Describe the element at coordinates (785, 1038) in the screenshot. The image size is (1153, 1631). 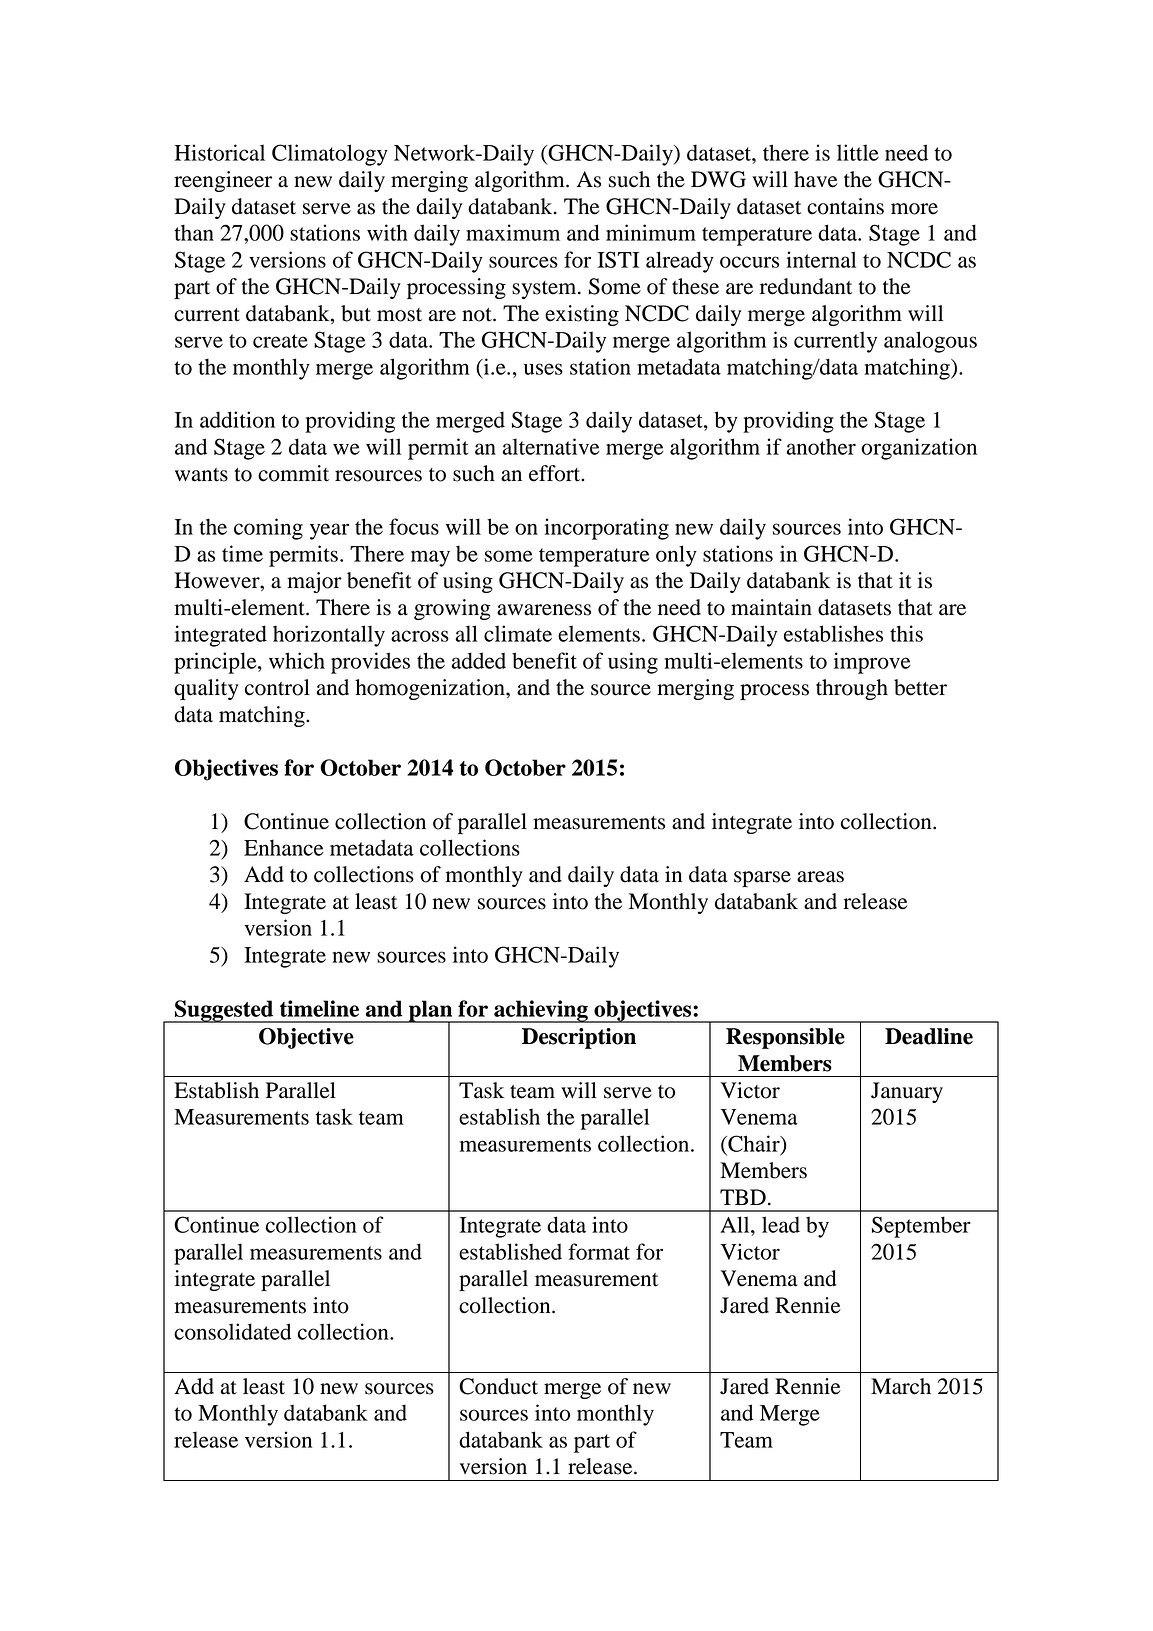
I see `Responsible` at that location.
